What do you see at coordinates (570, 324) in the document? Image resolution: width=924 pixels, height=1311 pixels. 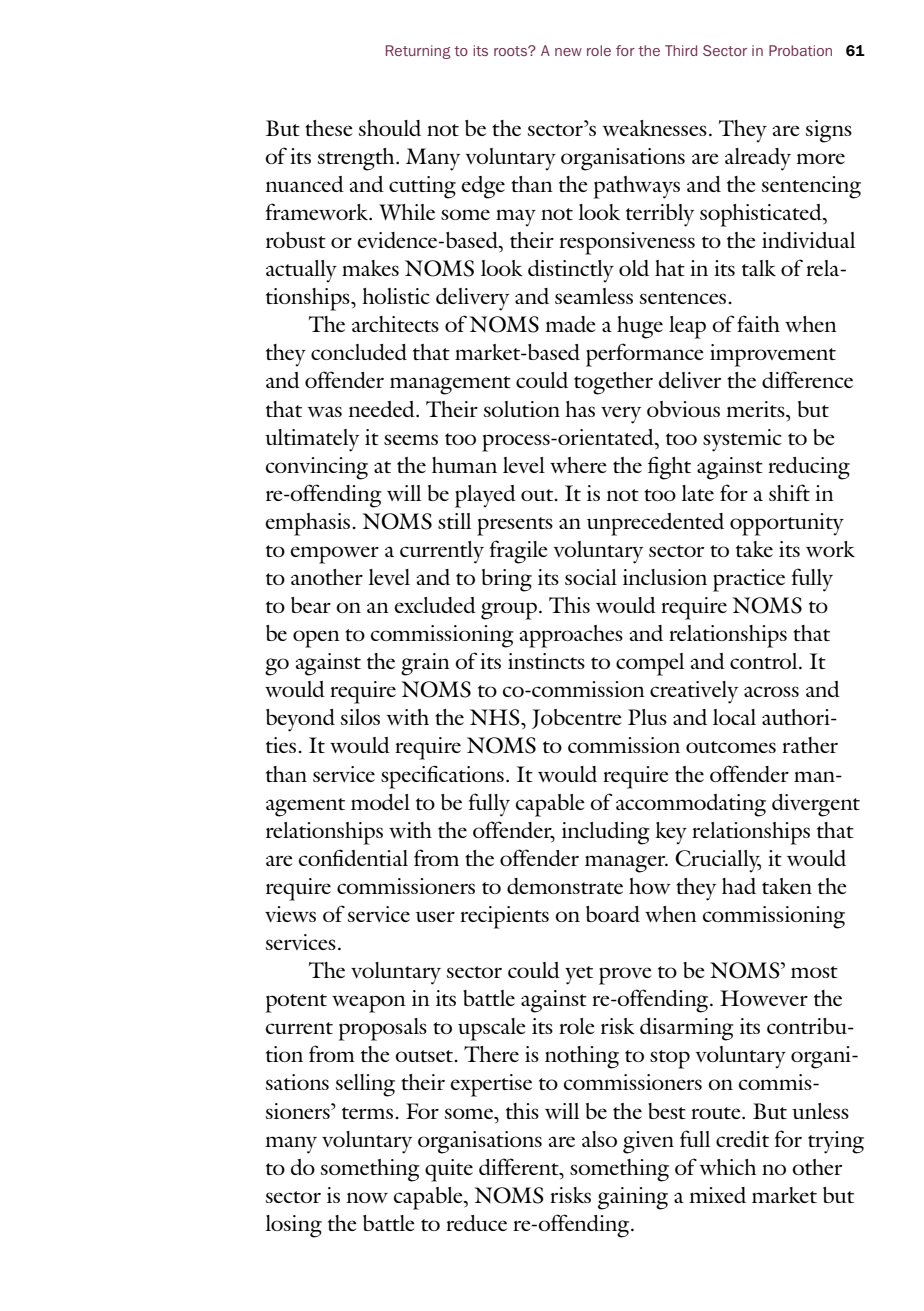 I see `made` at bounding box center [570, 324].
